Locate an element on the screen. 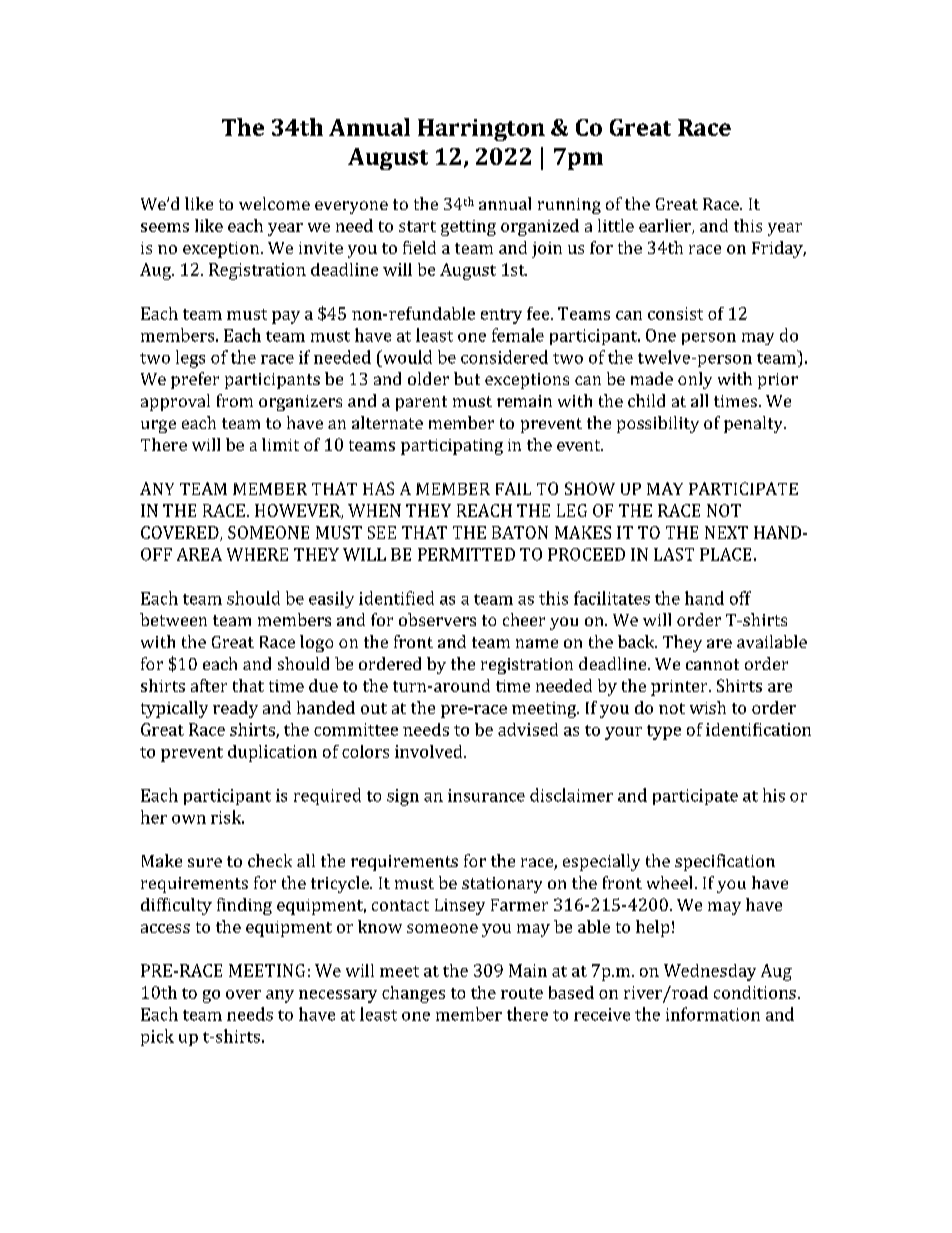  changes is located at coordinates (413, 994).
